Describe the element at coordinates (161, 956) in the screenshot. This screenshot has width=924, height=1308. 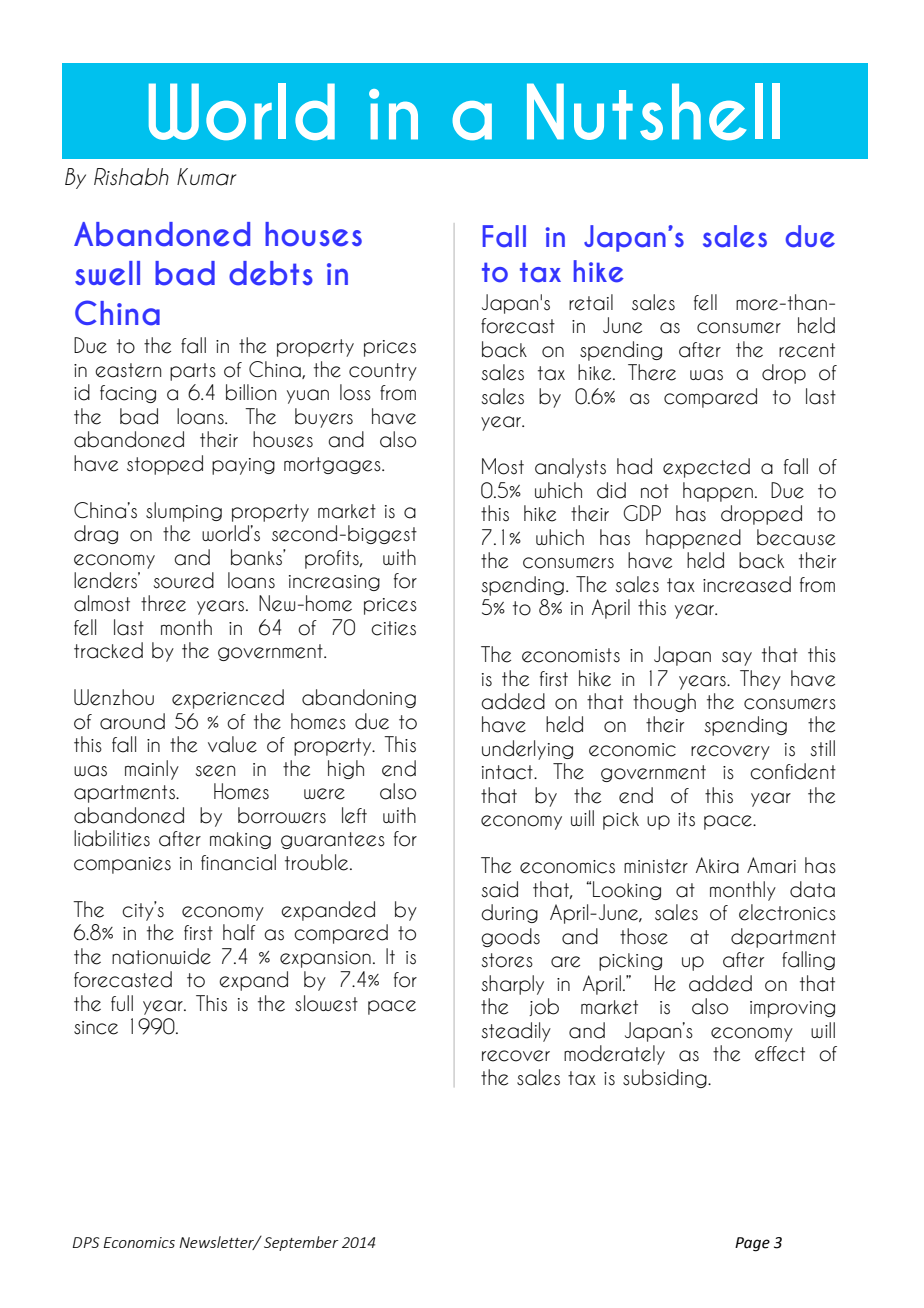
I see `nationwide` at that location.
